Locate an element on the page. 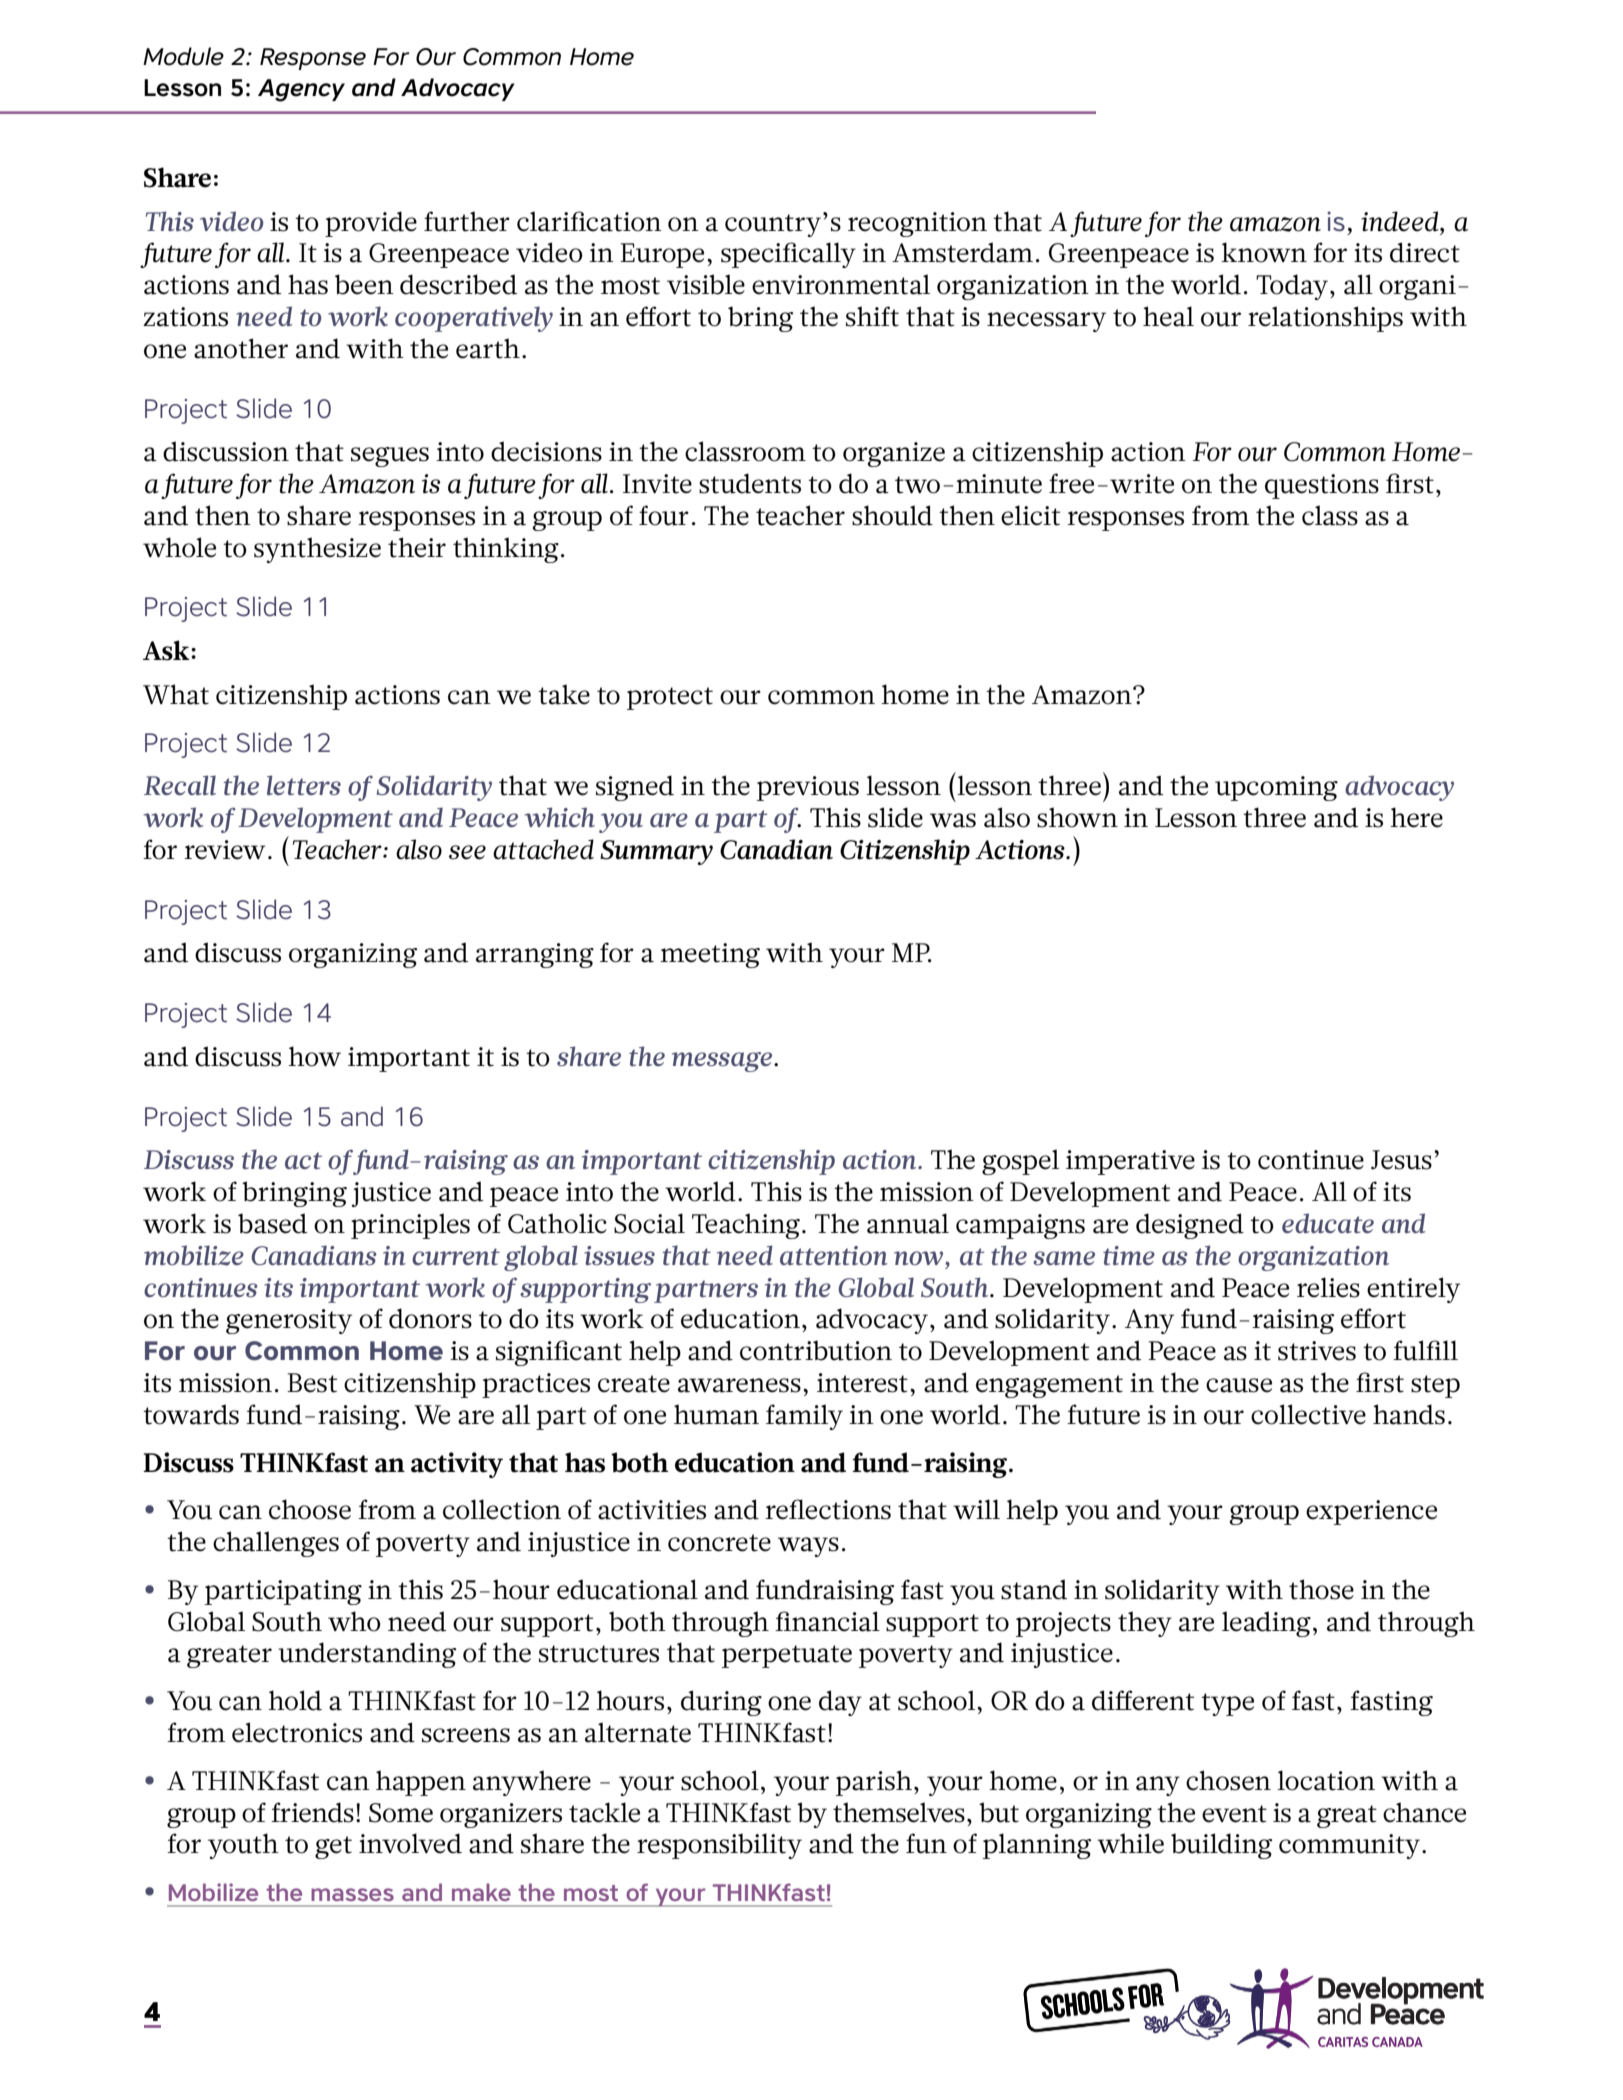 The image size is (1623, 2100). based is located at coordinates (272, 1223).
